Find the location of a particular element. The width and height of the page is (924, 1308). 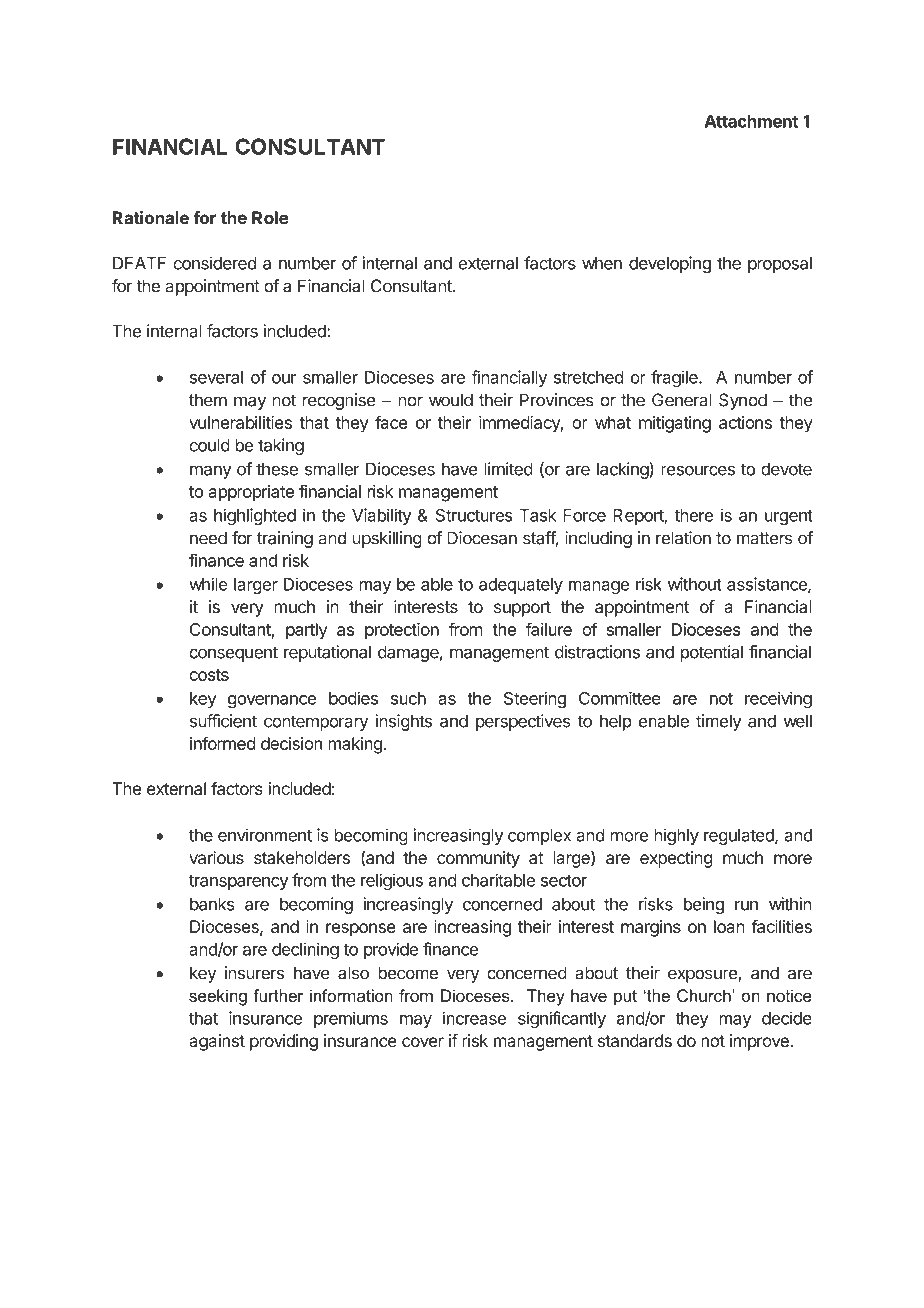

several is located at coordinates (216, 377).
